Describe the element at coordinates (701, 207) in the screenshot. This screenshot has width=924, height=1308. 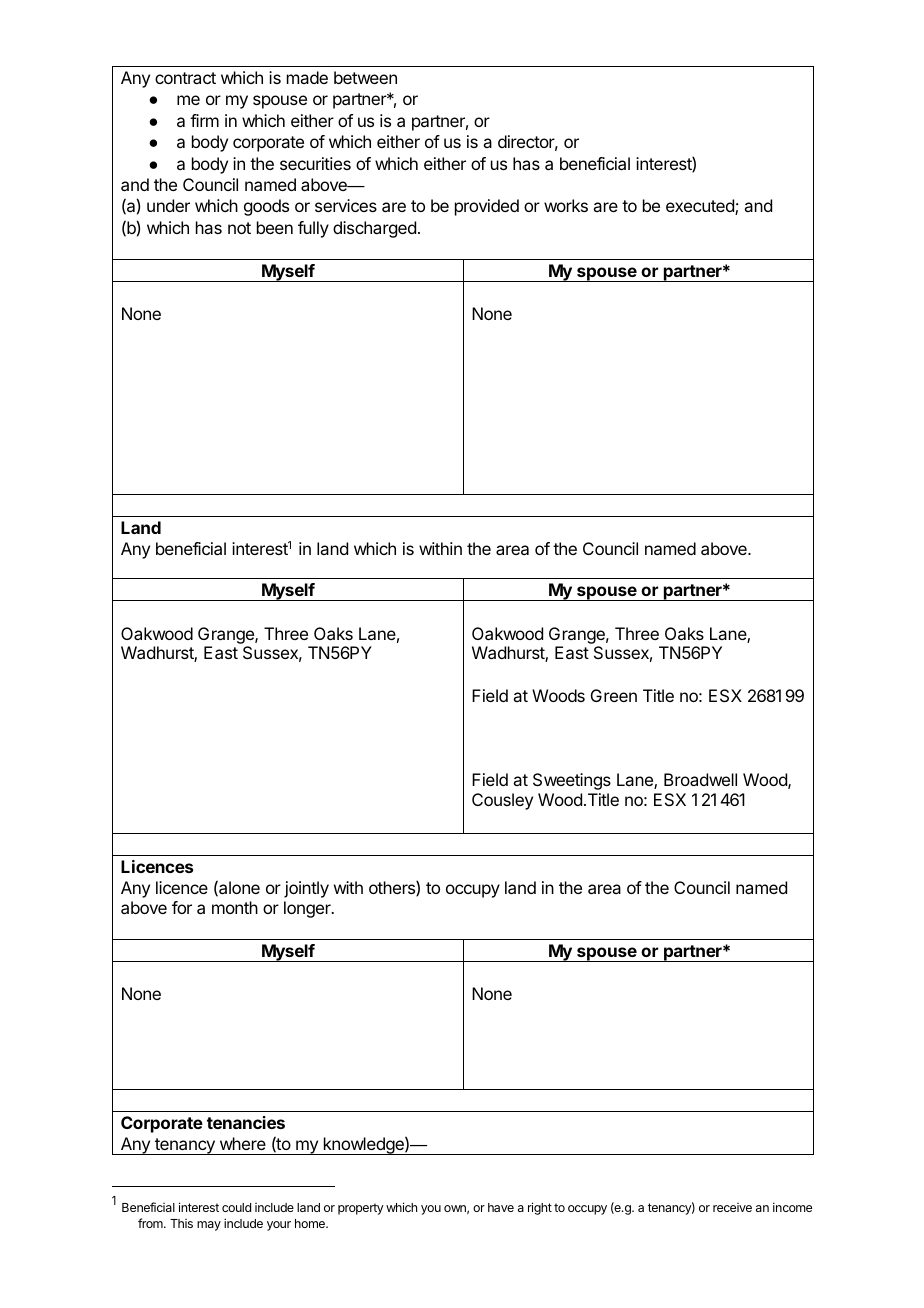
I see `executed` at that location.
